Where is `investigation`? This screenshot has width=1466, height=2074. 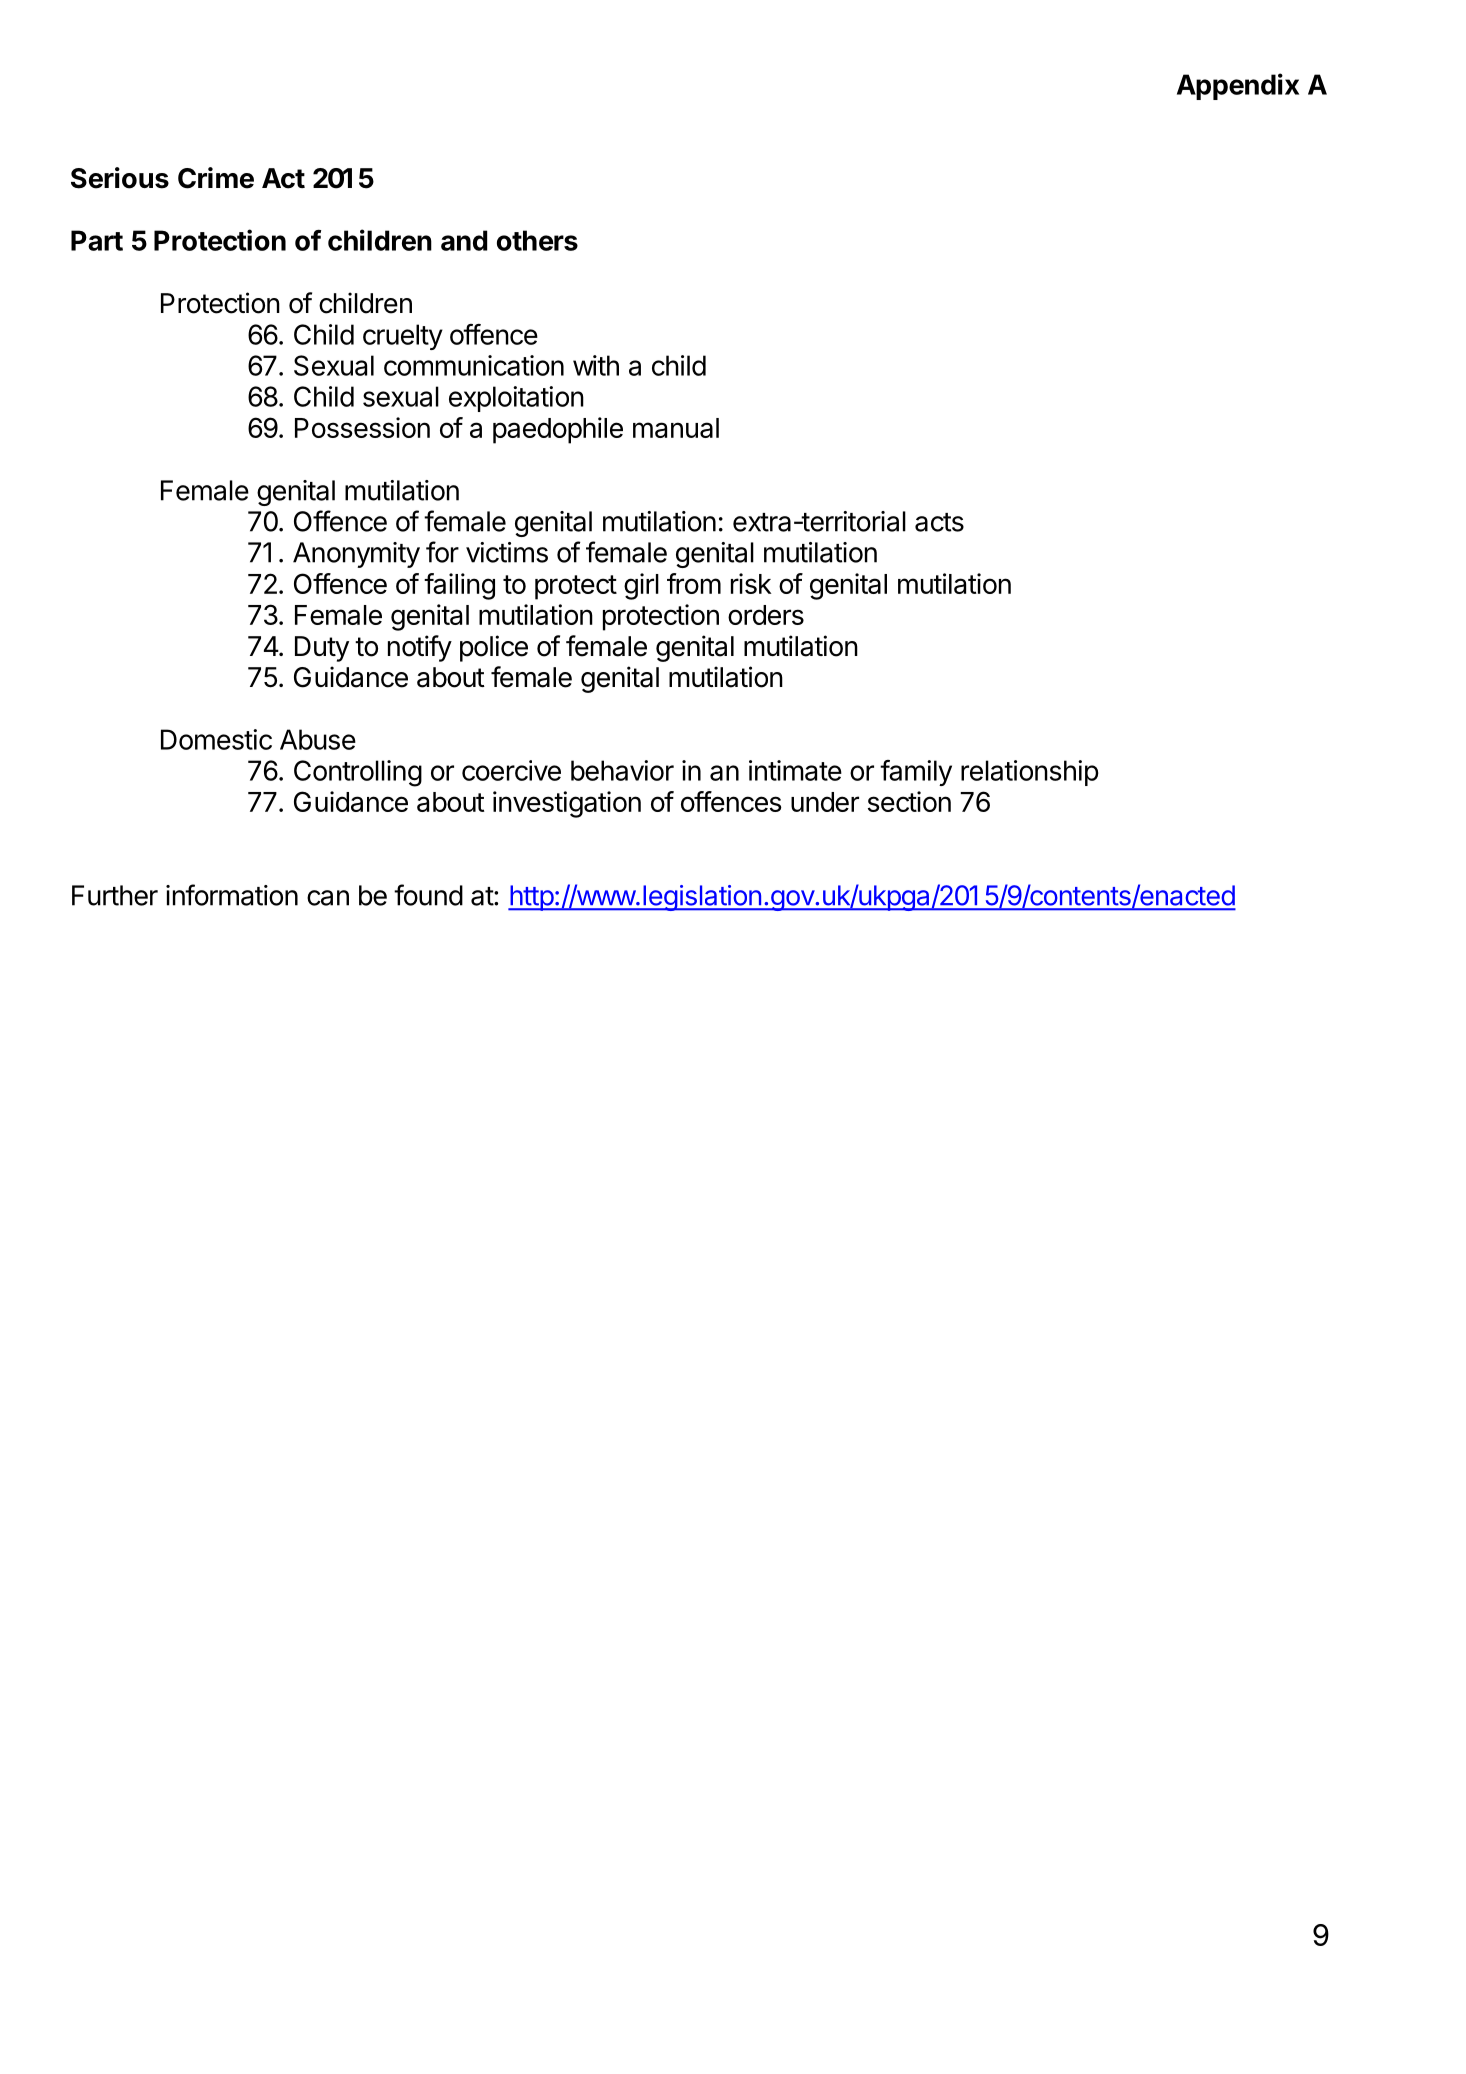 investigation is located at coordinates (567, 804).
